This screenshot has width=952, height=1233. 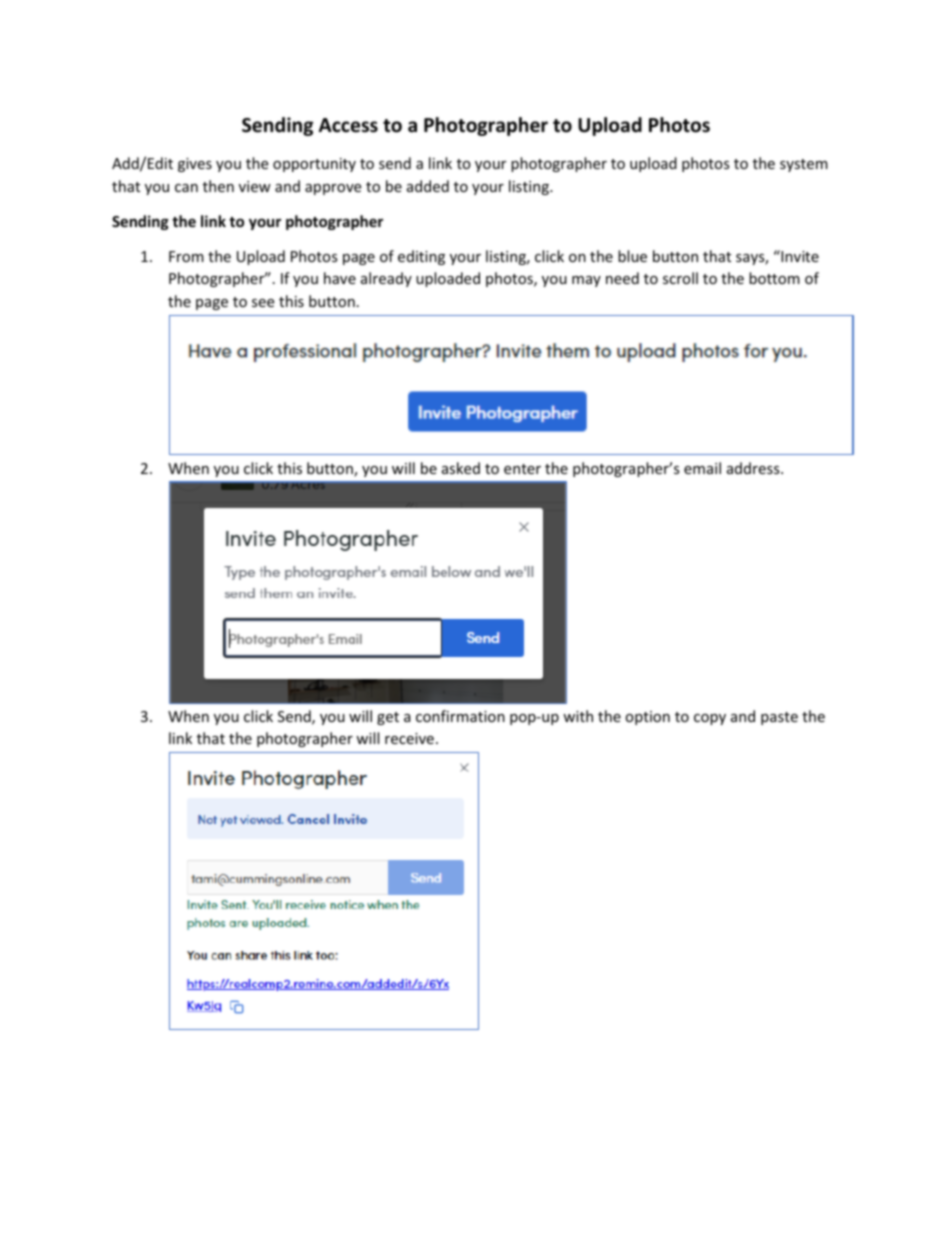 I want to click on opportunity, so click(x=314, y=165).
